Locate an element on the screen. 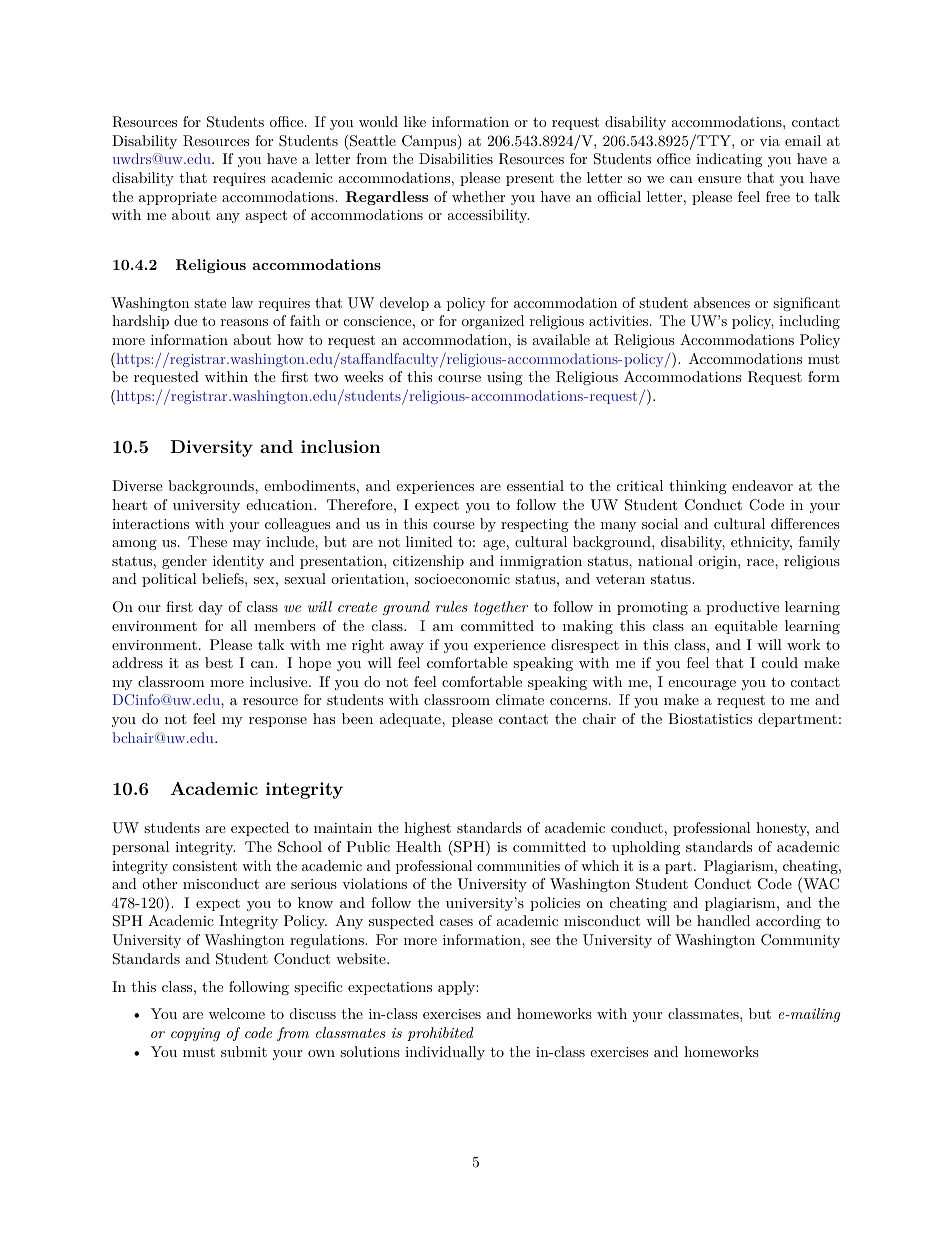 The width and height of the screenshot is (952, 1233). indicating is located at coordinates (729, 160).
